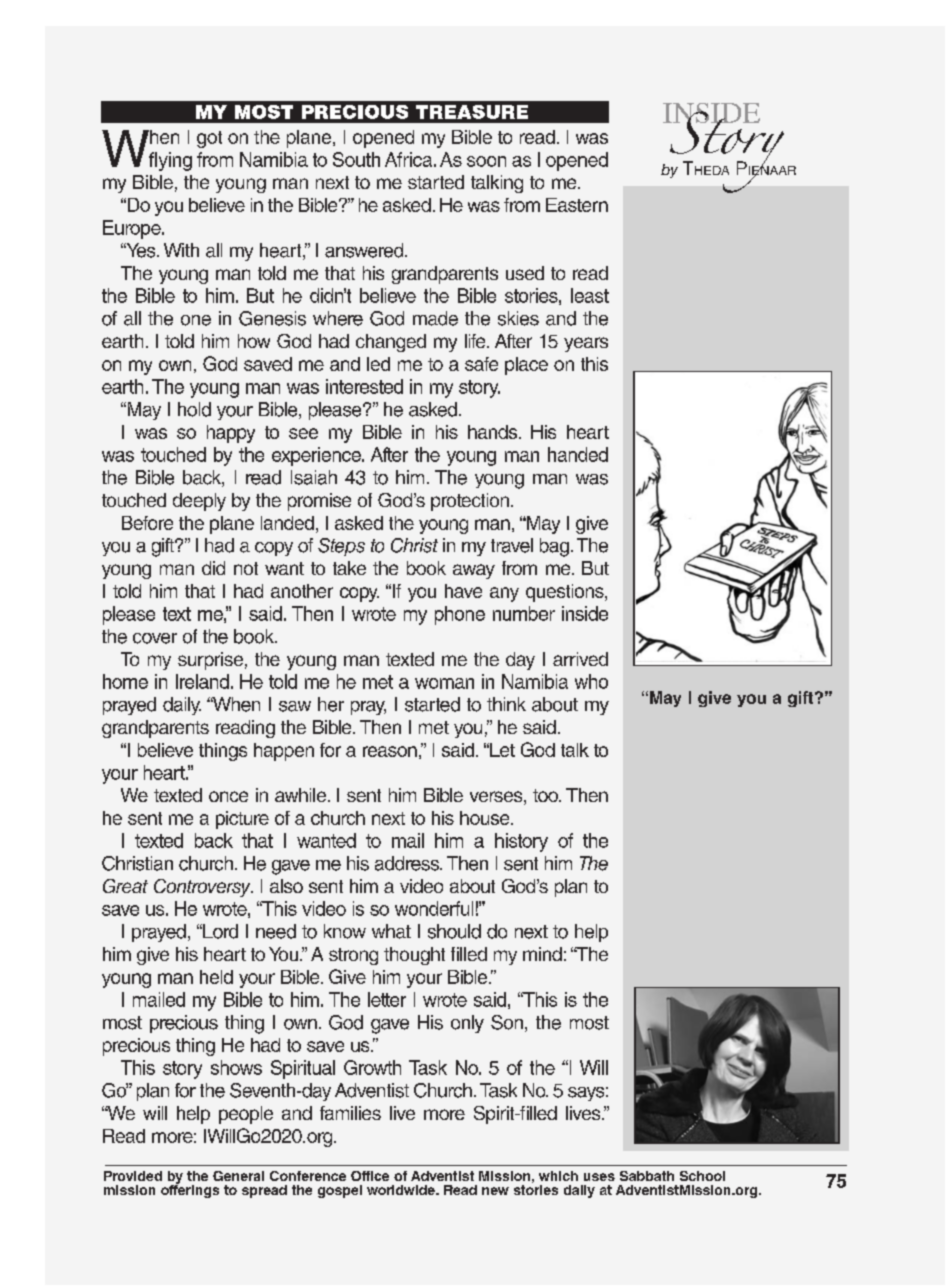 This screenshot has height=1288, width=950. Describe the element at coordinates (474, 571) in the screenshot. I see `away` at that location.
